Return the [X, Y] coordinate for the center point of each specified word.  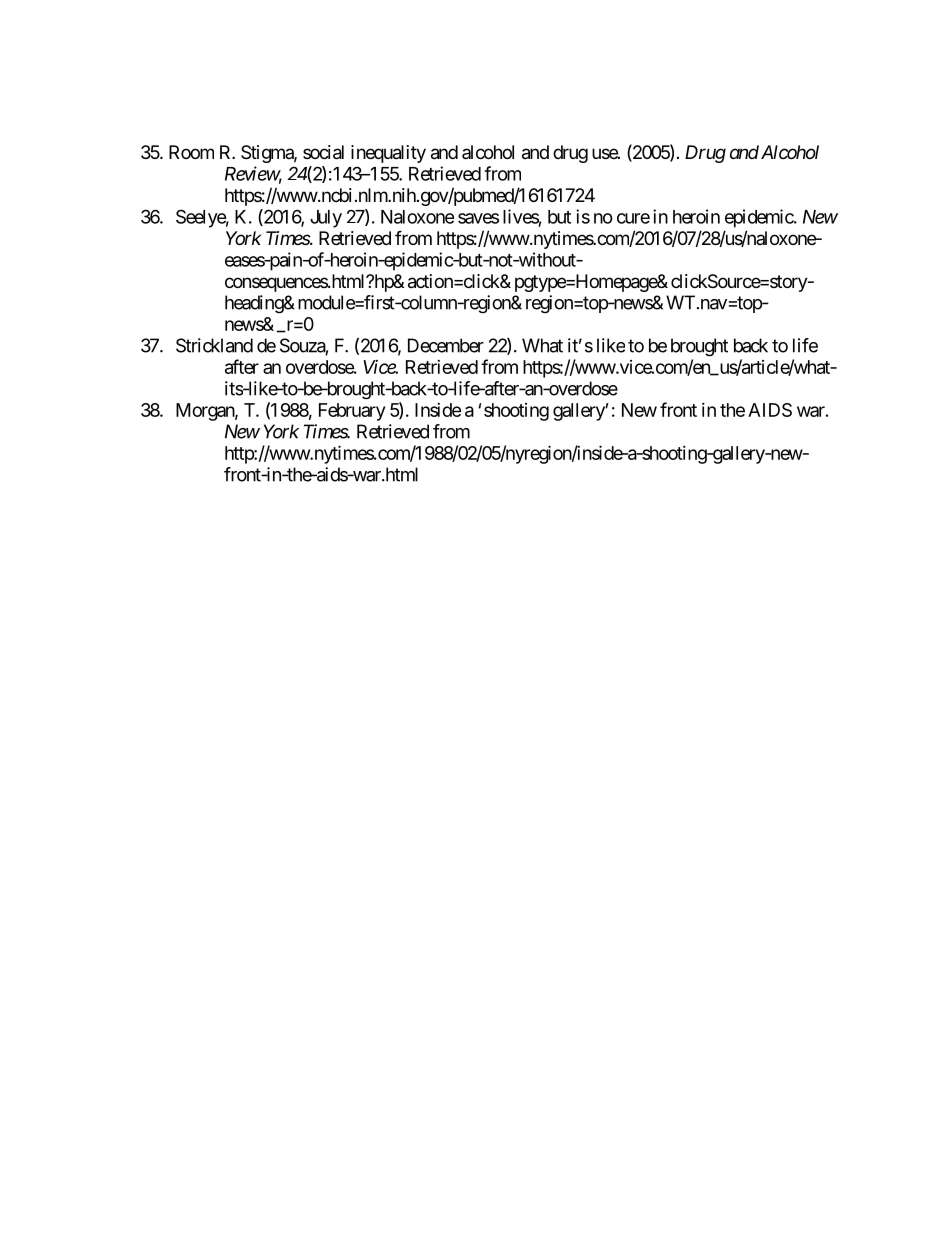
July [326, 219]
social [323, 152]
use [605, 153]
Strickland [214, 345]
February [352, 412]
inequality [388, 154]
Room [191, 152]
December [446, 345]
